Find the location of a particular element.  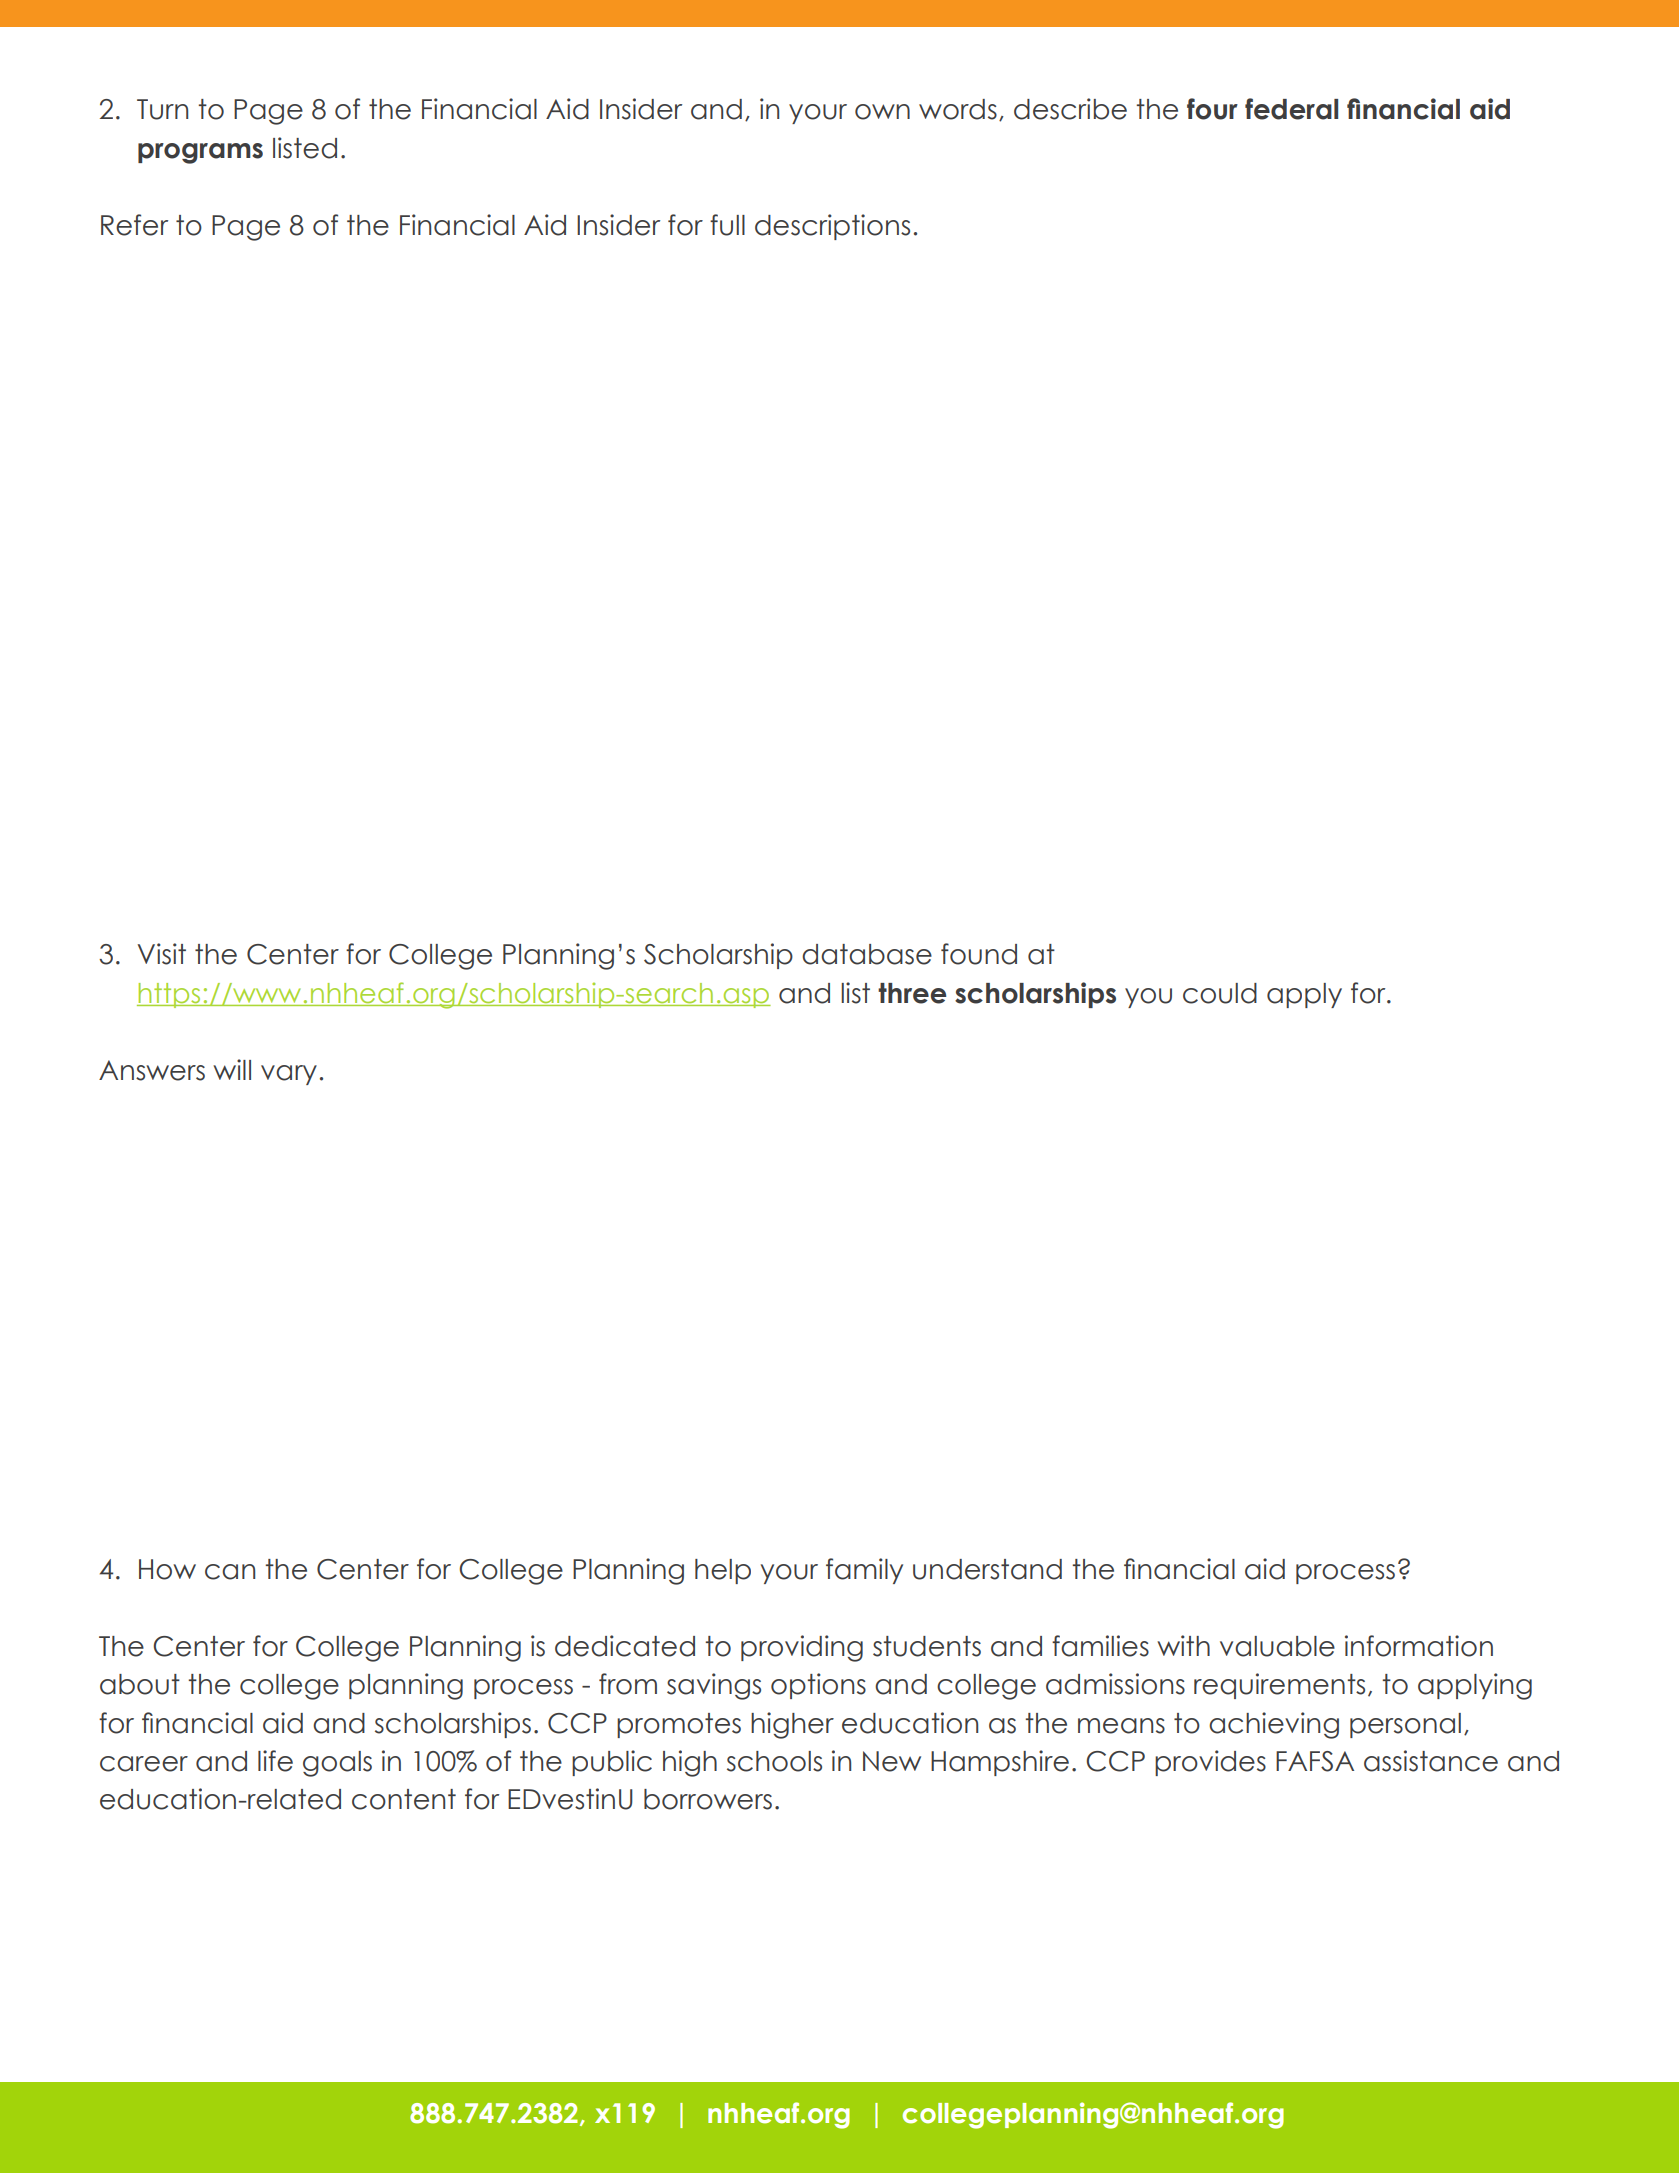

schools is located at coordinates (774, 1761).
